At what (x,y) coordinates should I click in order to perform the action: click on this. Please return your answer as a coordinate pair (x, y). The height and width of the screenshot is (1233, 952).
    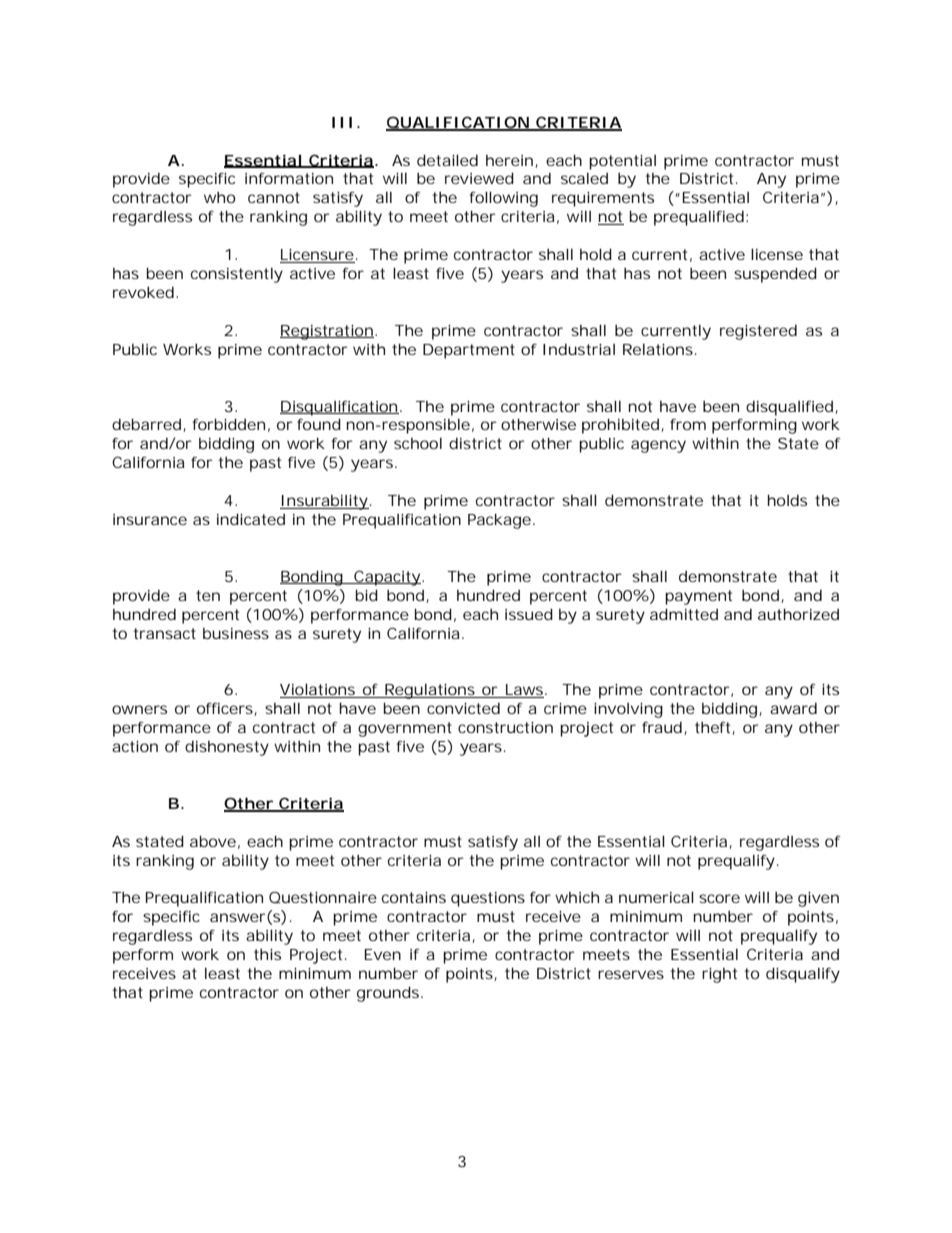
    Looking at the image, I should click on (267, 954).
